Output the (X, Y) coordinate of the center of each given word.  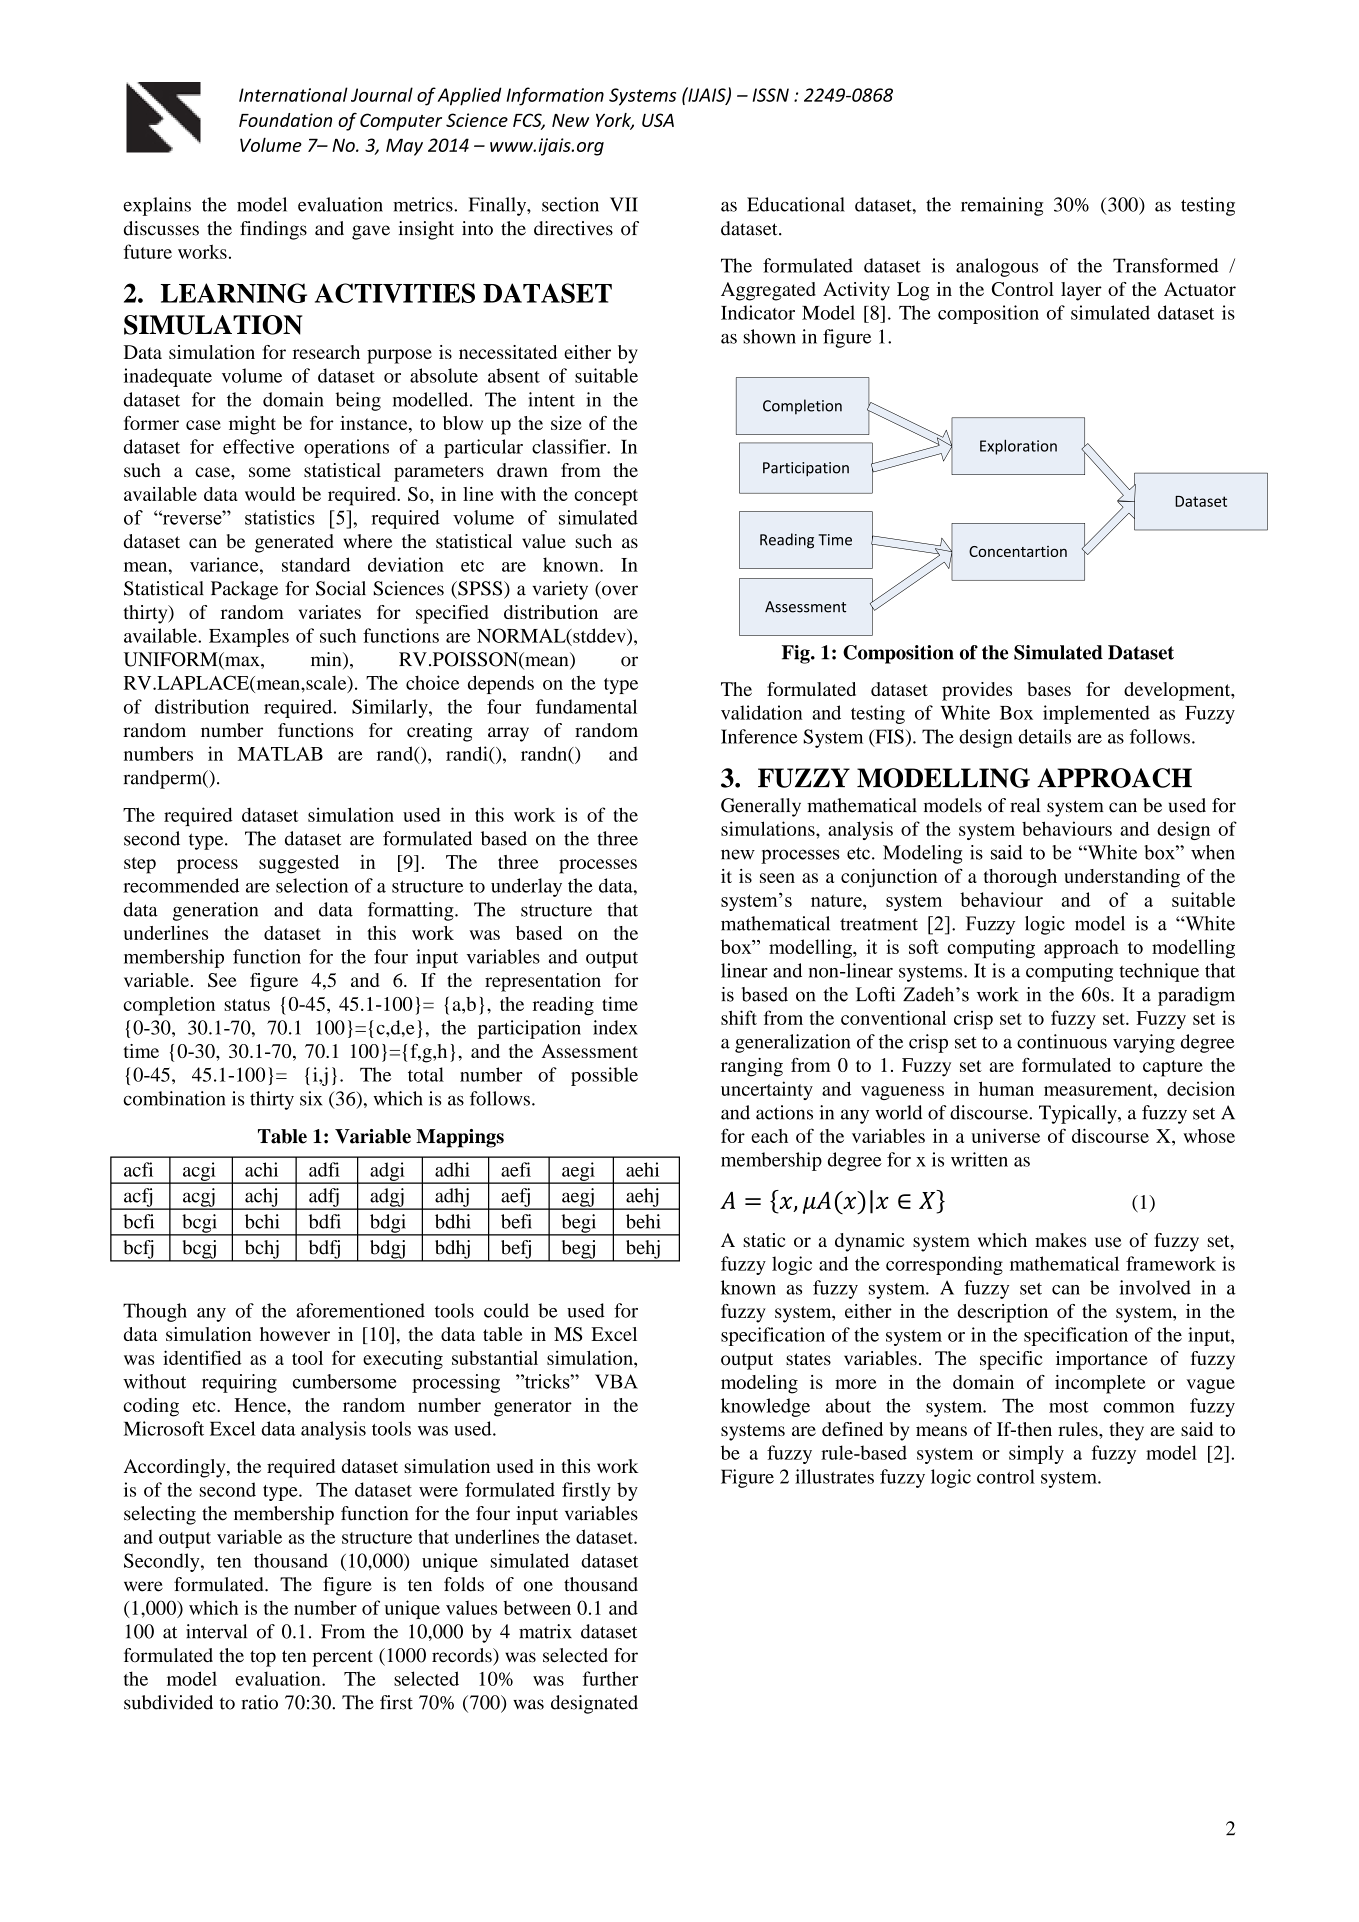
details (1045, 736)
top (263, 1658)
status (247, 1005)
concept (606, 497)
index (615, 1027)
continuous (1062, 1041)
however (295, 1334)
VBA (616, 1381)
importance (1102, 1360)
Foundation (285, 120)
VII (624, 204)
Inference (759, 736)
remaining (1002, 206)
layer (1081, 291)
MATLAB (280, 754)
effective (258, 446)
